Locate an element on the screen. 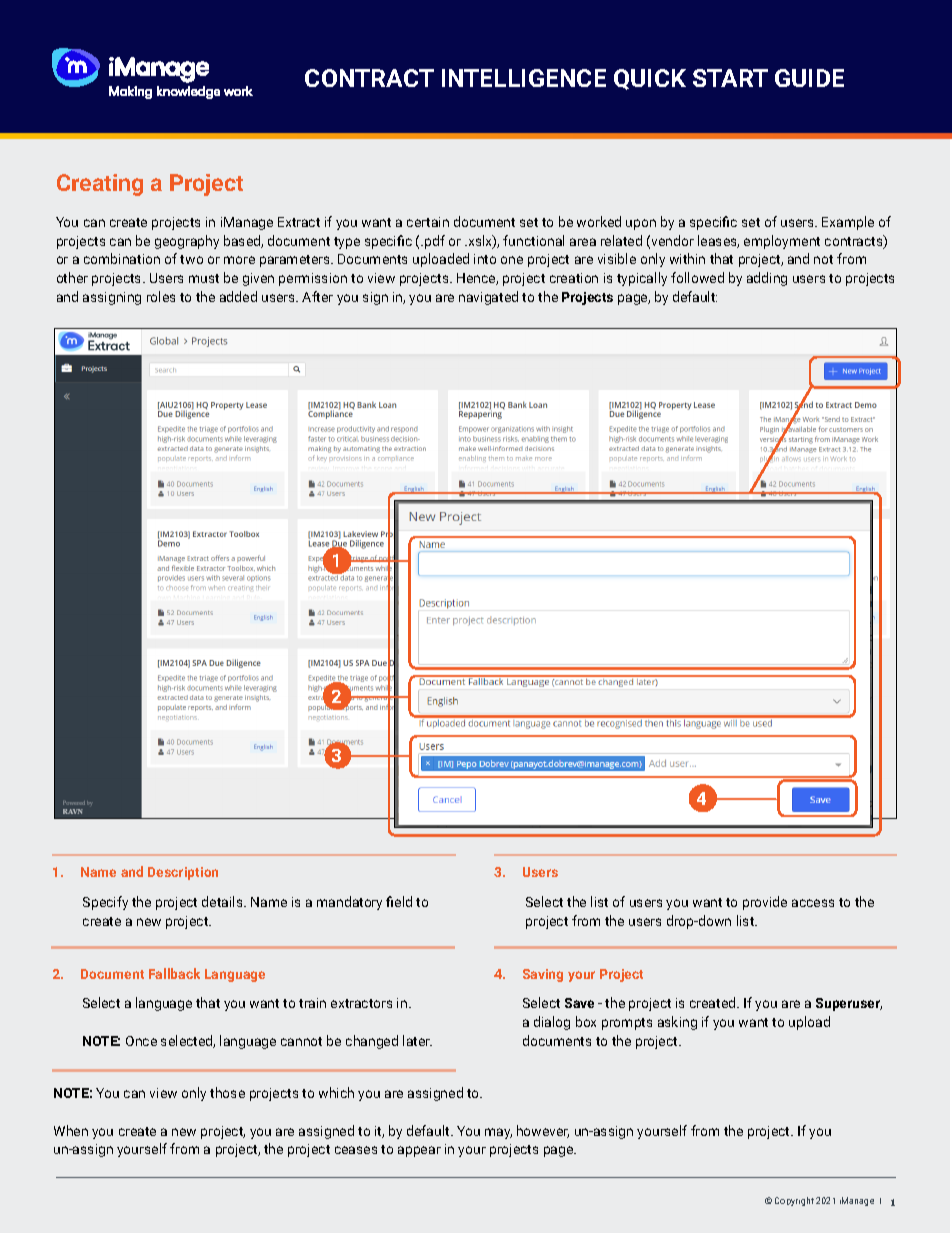  appear is located at coordinates (419, 1151).
